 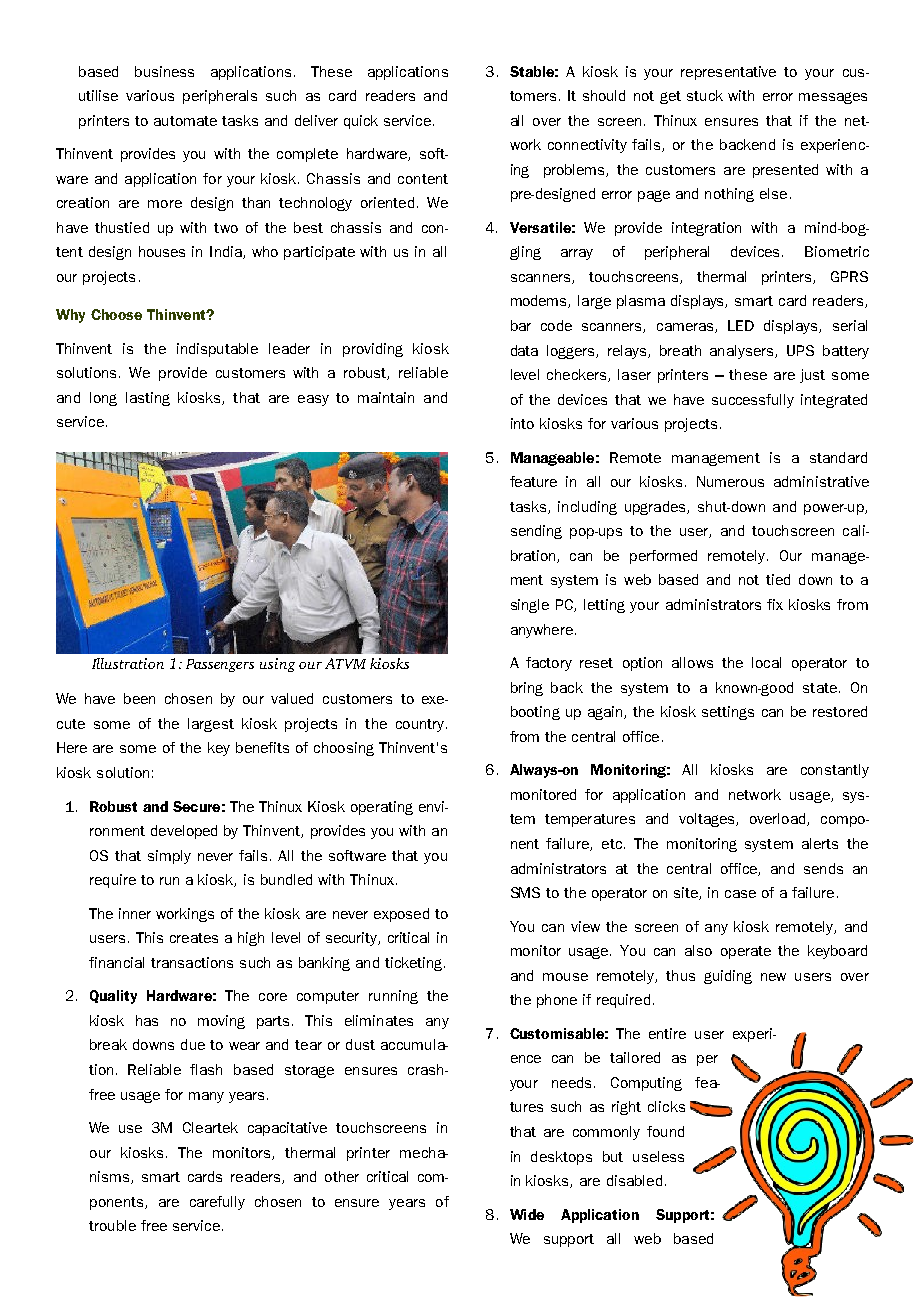 I want to click on local, so click(x=766, y=662).
